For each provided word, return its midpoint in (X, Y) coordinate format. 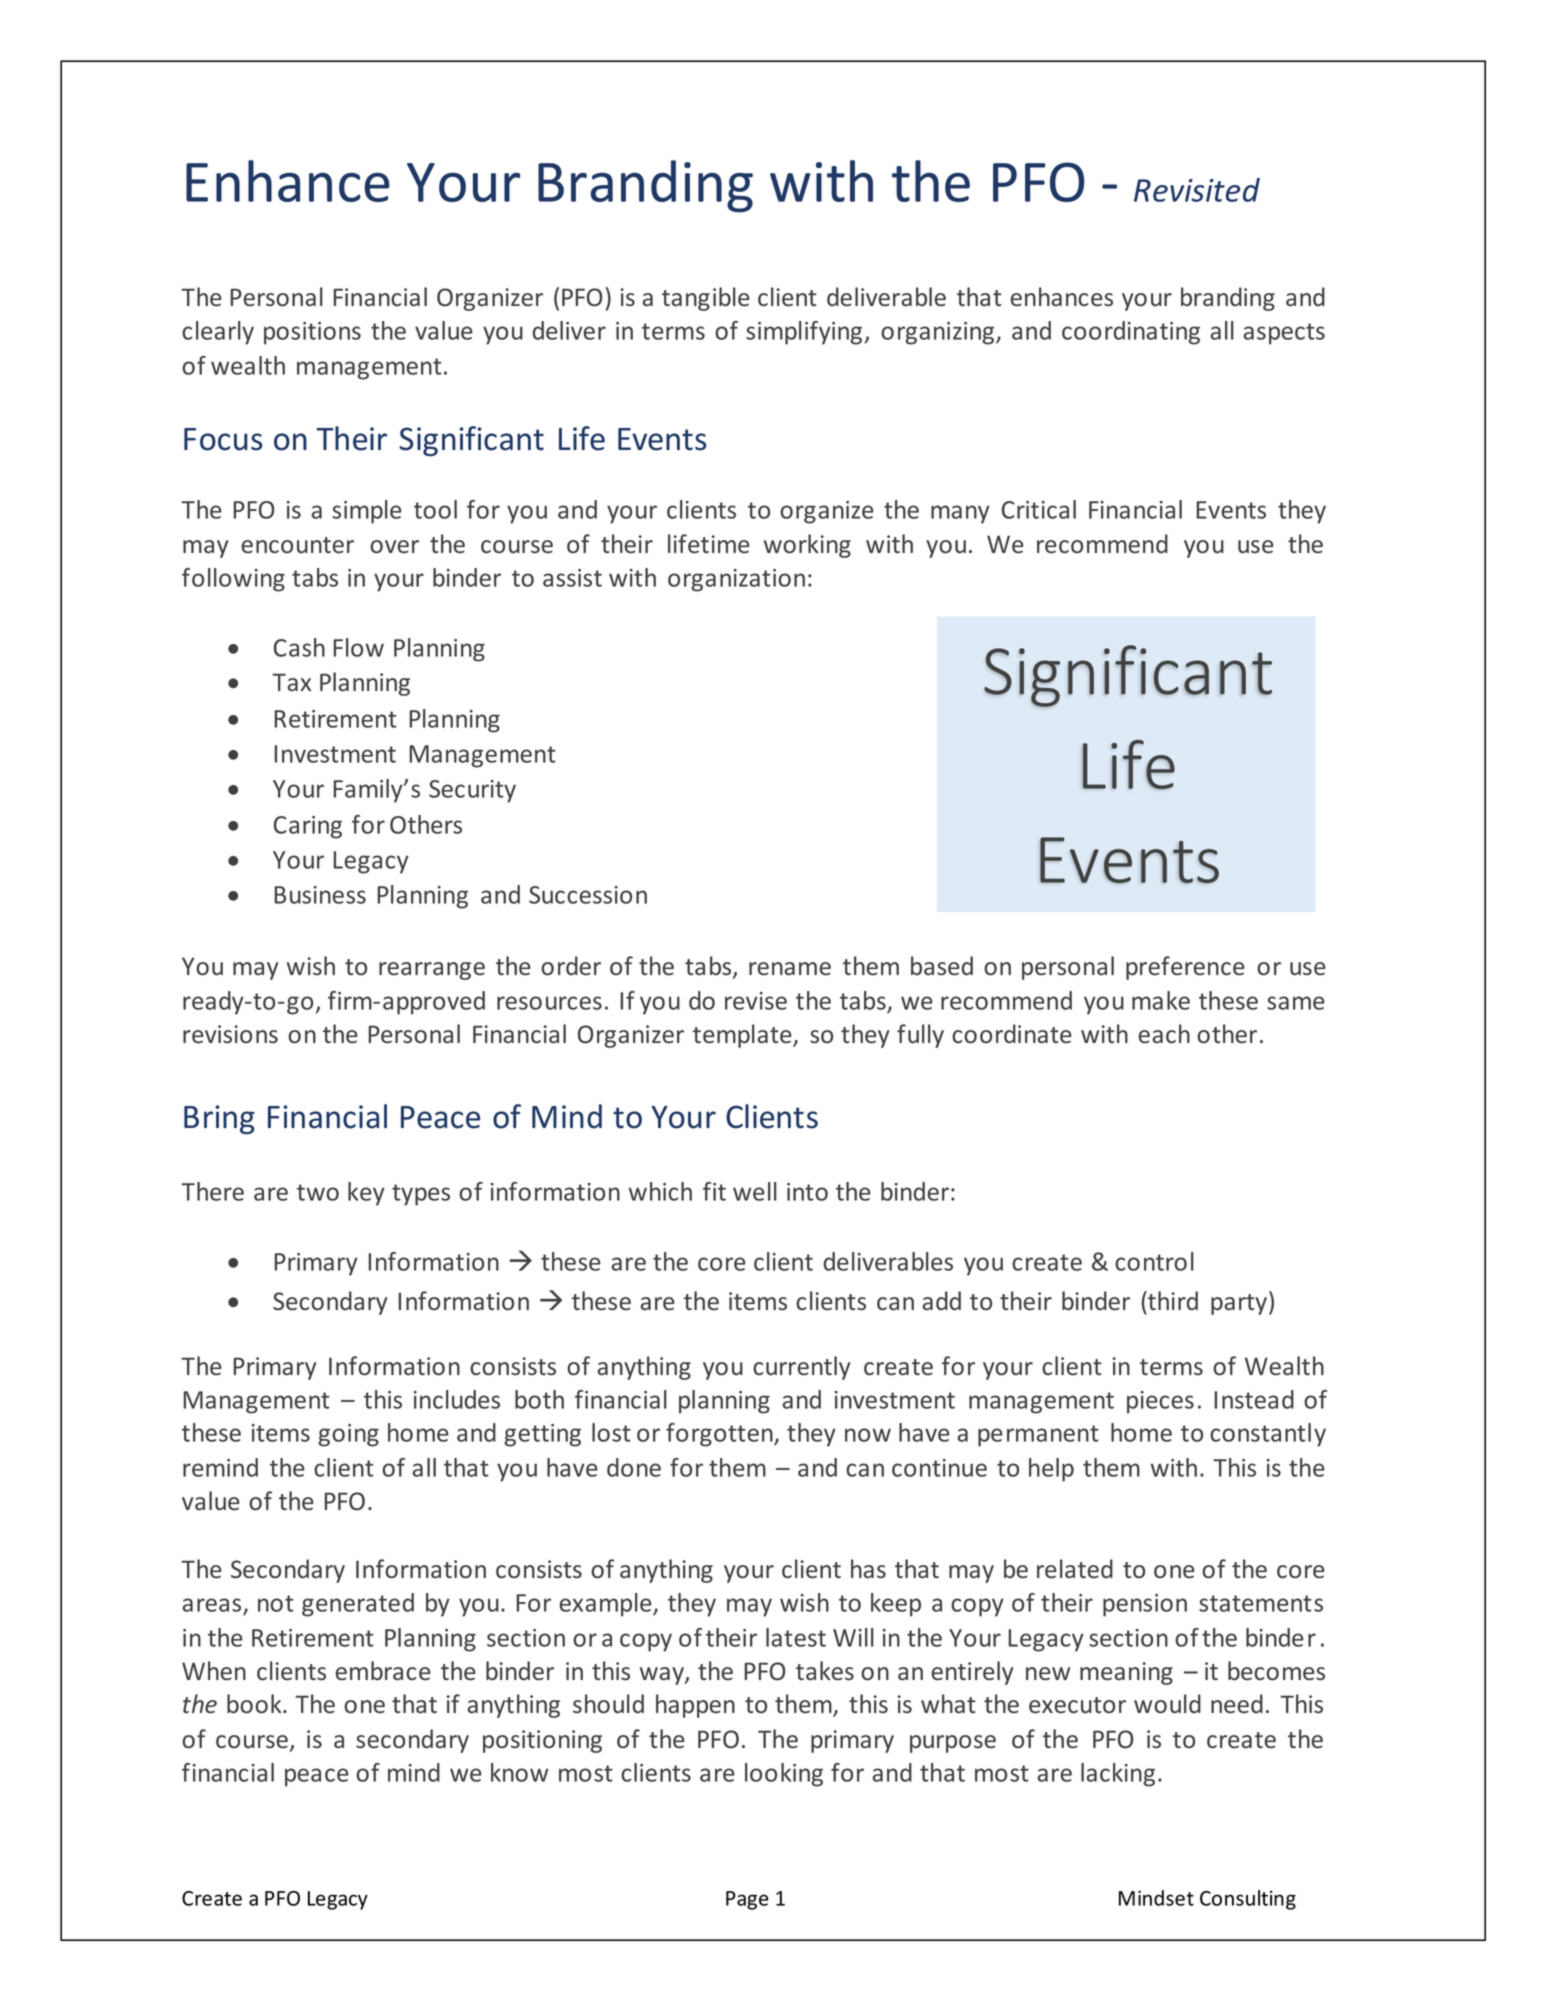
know (519, 1772)
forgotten (720, 1435)
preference (1185, 968)
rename (790, 968)
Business (320, 895)
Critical (1039, 509)
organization (736, 580)
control (1154, 1261)
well (755, 1191)
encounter (297, 545)
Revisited (1197, 190)
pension (1145, 1605)
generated (358, 1605)
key (366, 1194)
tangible (706, 299)
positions (312, 333)
